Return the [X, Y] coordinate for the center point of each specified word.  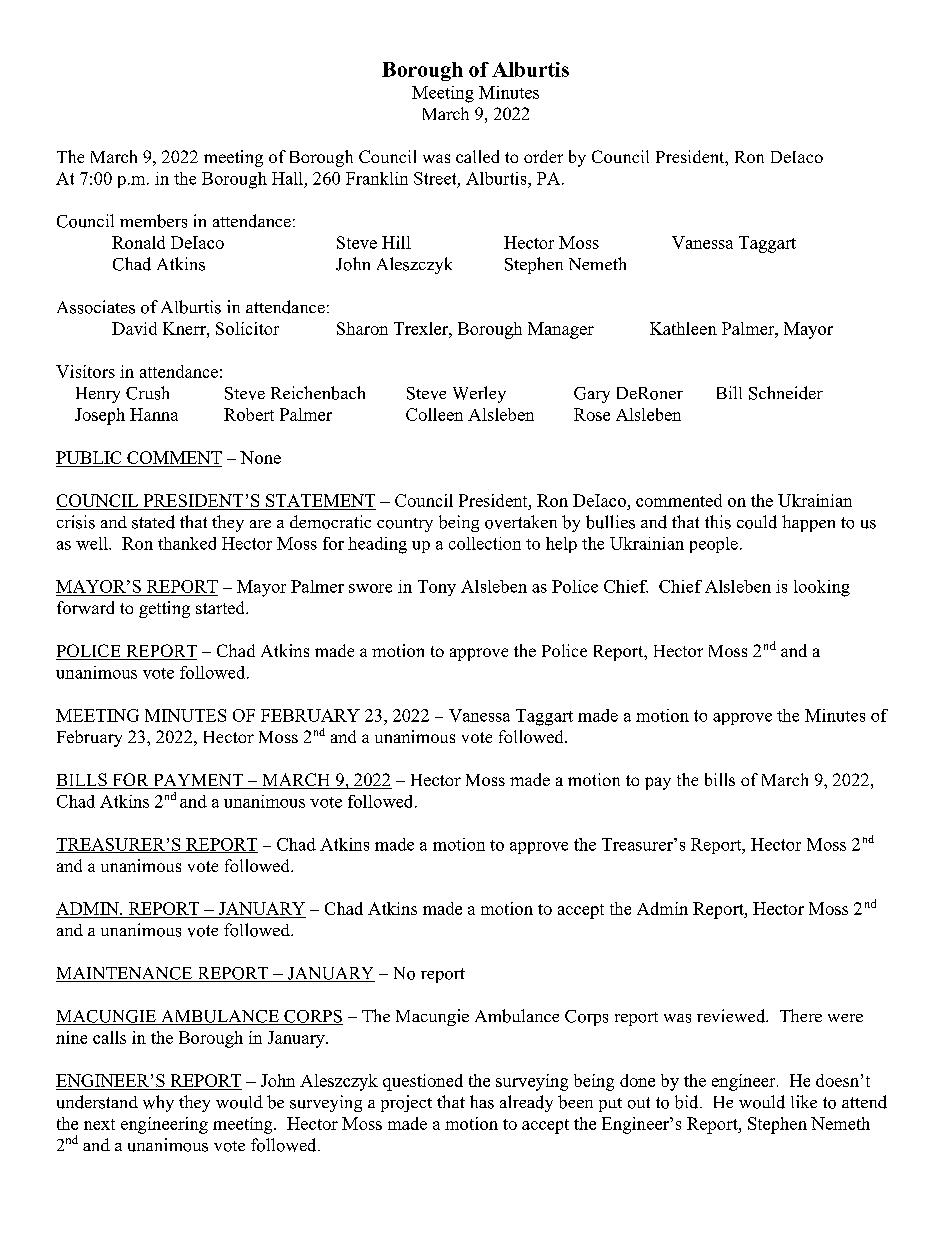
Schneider [786, 393]
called [477, 156]
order [543, 156]
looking [822, 588]
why [158, 1103]
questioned [423, 1082]
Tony [437, 588]
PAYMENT [198, 781]
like [804, 1101]
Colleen [434, 414]
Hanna [154, 414]
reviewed [732, 1016]
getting [164, 609]
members [153, 221]
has [482, 1102]
